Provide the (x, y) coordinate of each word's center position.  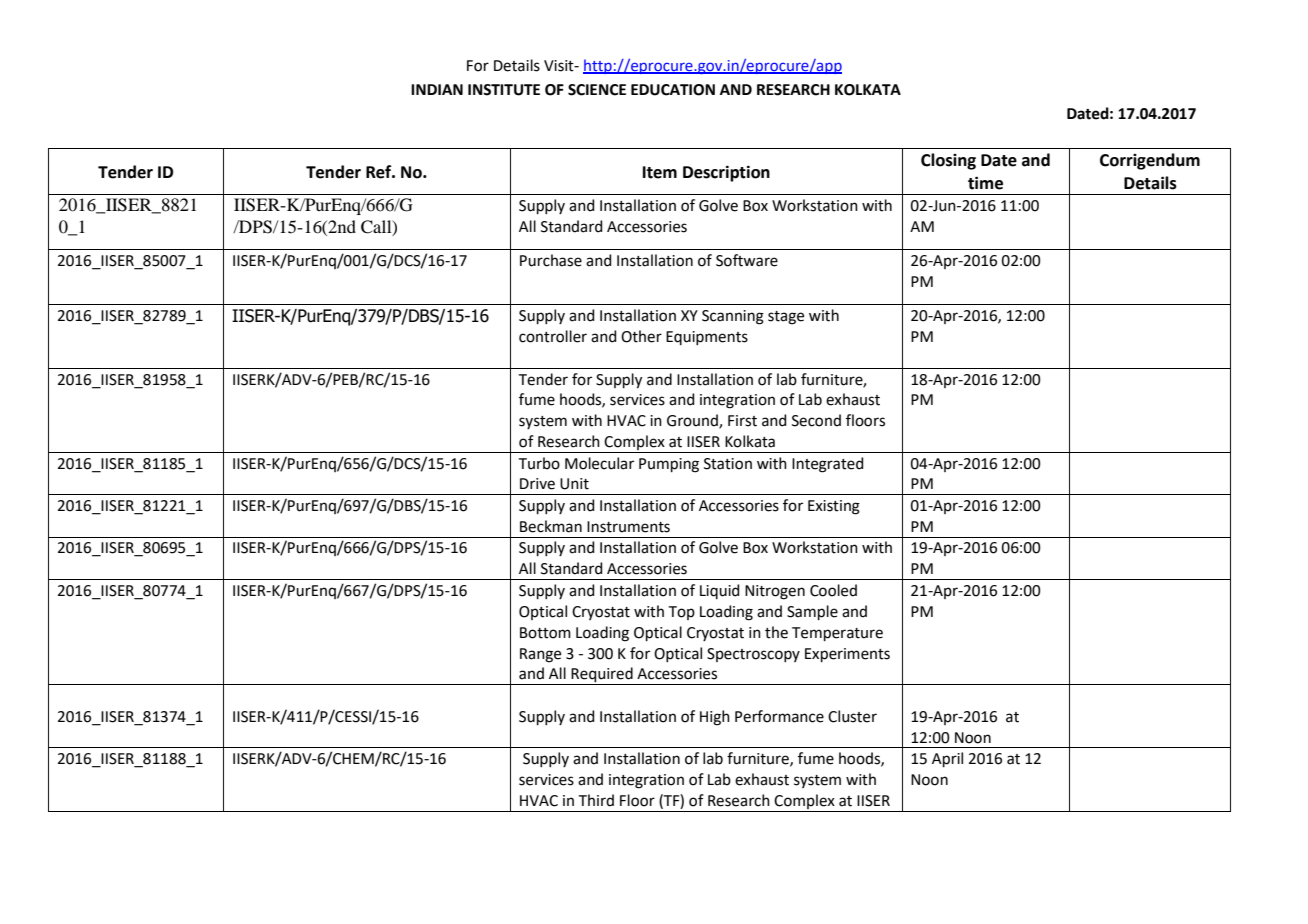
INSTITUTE (504, 90)
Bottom (545, 633)
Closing (948, 161)
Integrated (828, 465)
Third (596, 800)
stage (786, 318)
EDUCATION (673, 90)
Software (747, 260)
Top (682, 613)
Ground (693, 421)
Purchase (551, 260)
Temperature (837, 634)
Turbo (539, 463)
